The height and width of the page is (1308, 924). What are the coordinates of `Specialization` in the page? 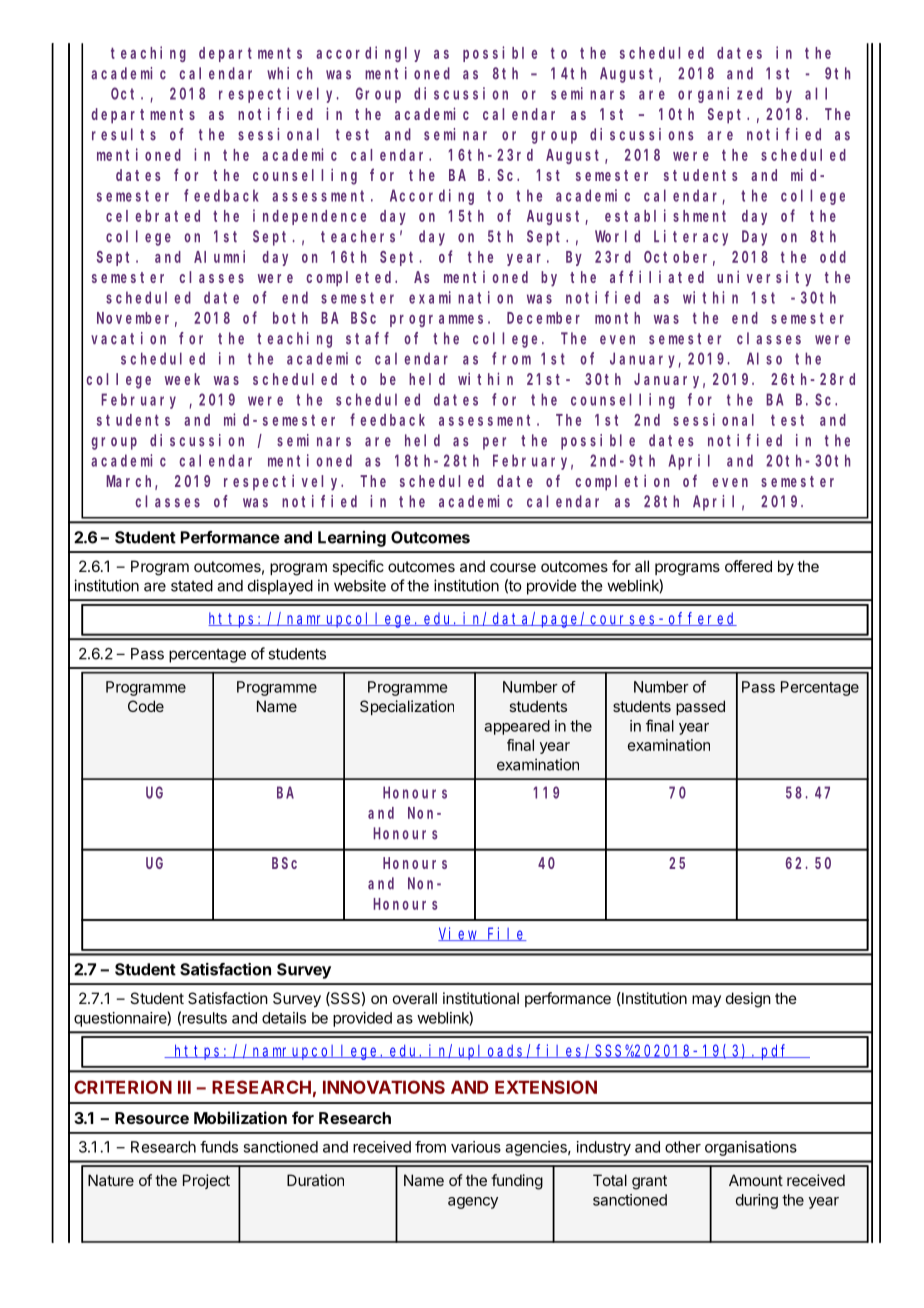 It's located at (407, 707).
